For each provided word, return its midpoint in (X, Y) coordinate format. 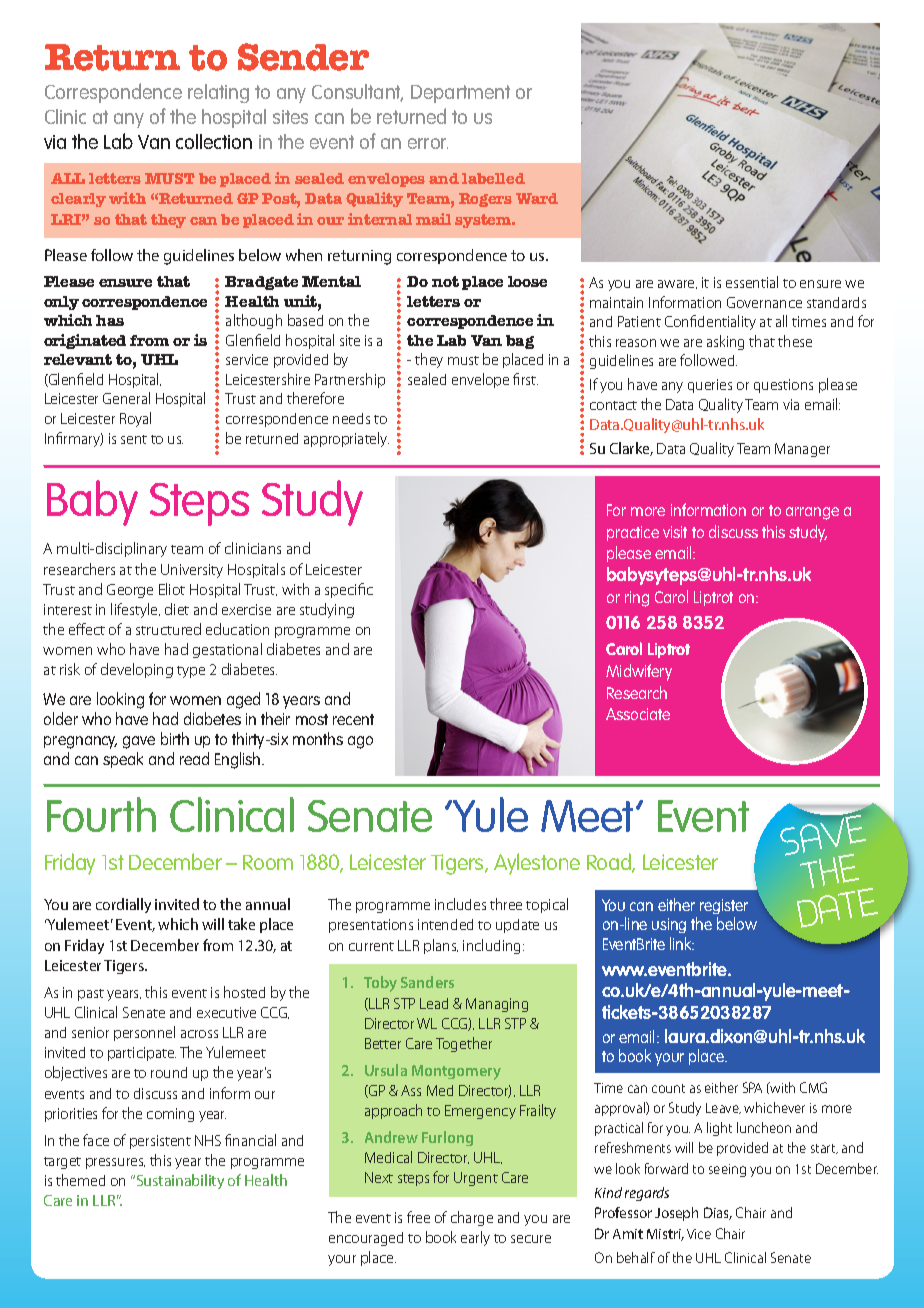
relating (218, 93)
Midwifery (639, 672)
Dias (718, 1213)
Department (460, 94)
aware (677, 284)
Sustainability (179, 1181)
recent (353, 719)
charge (472, 1218)
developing (137, 670)
